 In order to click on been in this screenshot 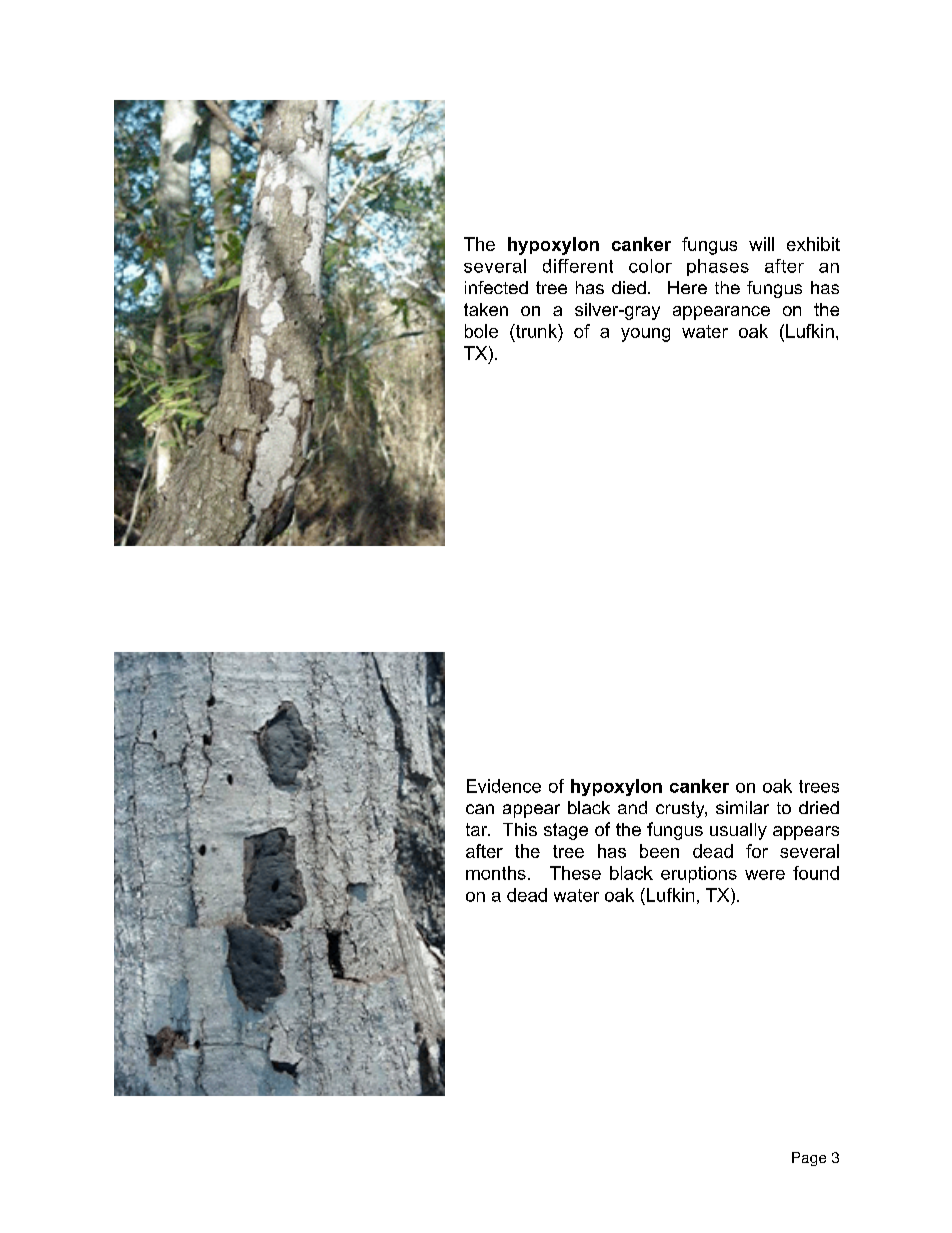, I will do `click(659, 851)`.
